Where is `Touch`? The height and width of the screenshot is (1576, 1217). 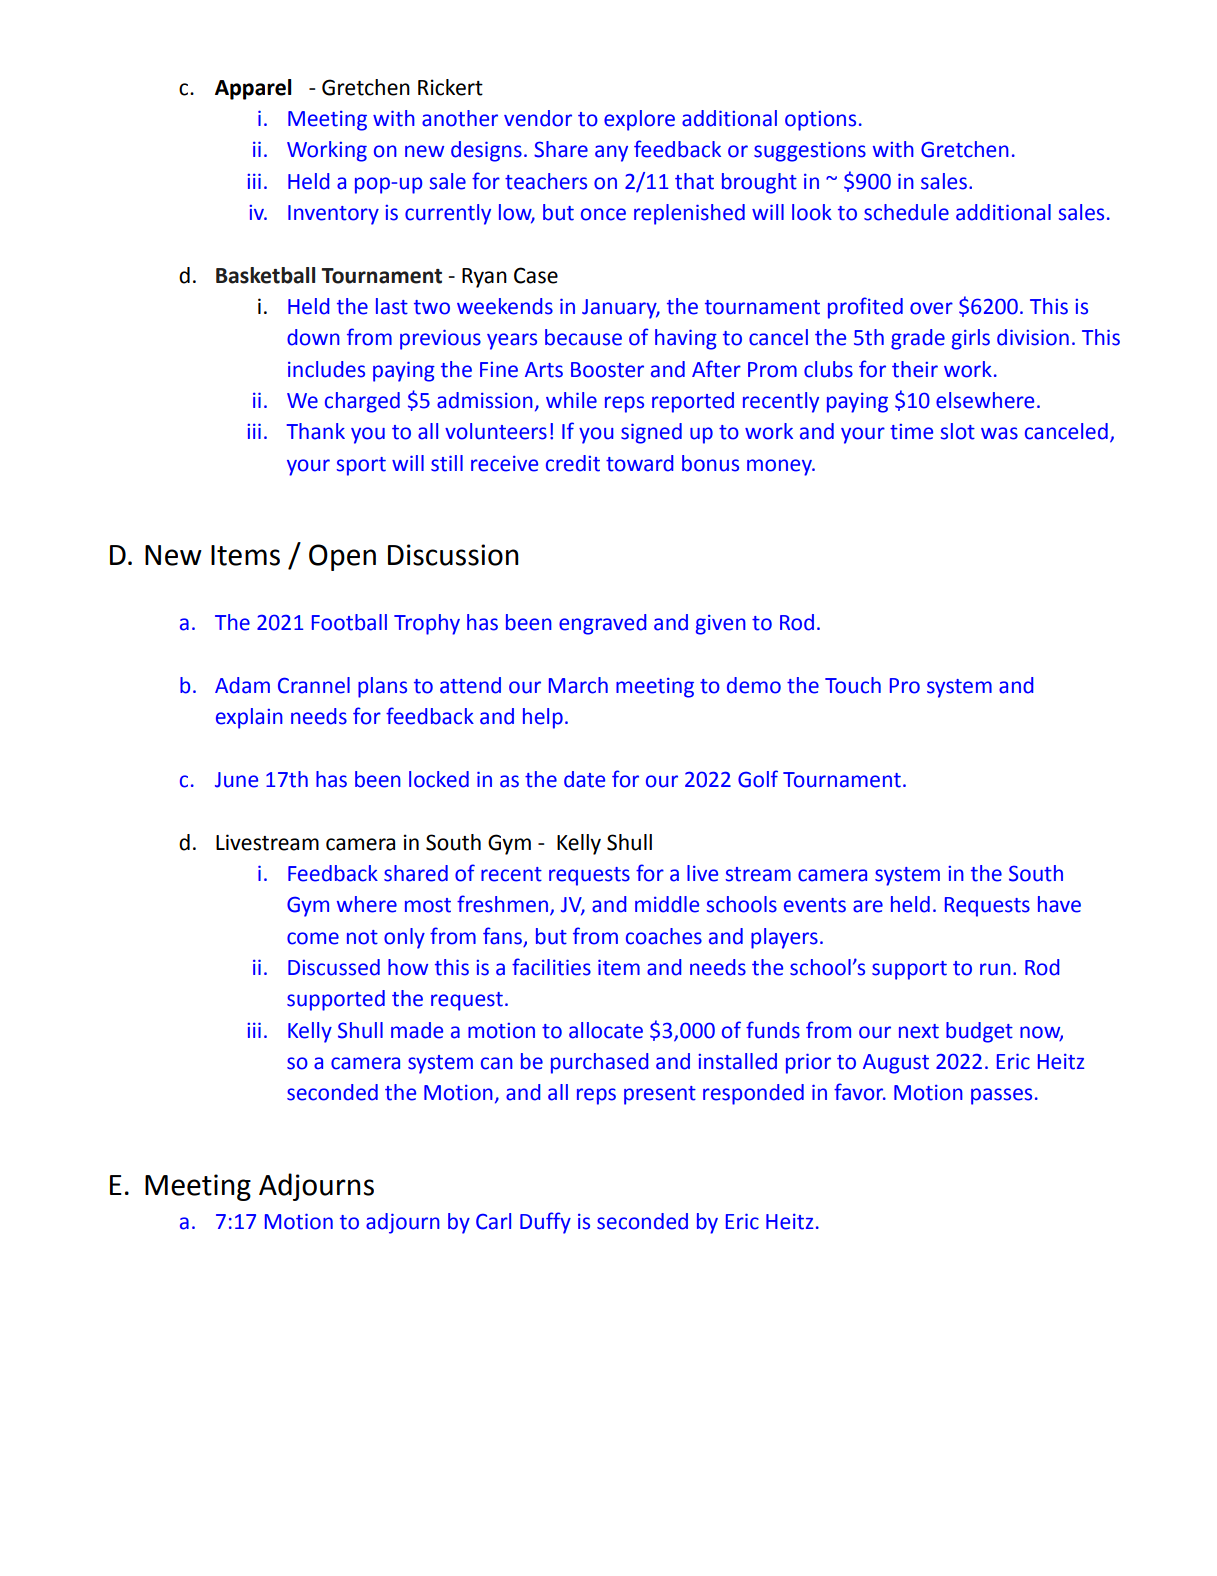 Touch is located at coordinates (853, 685).
